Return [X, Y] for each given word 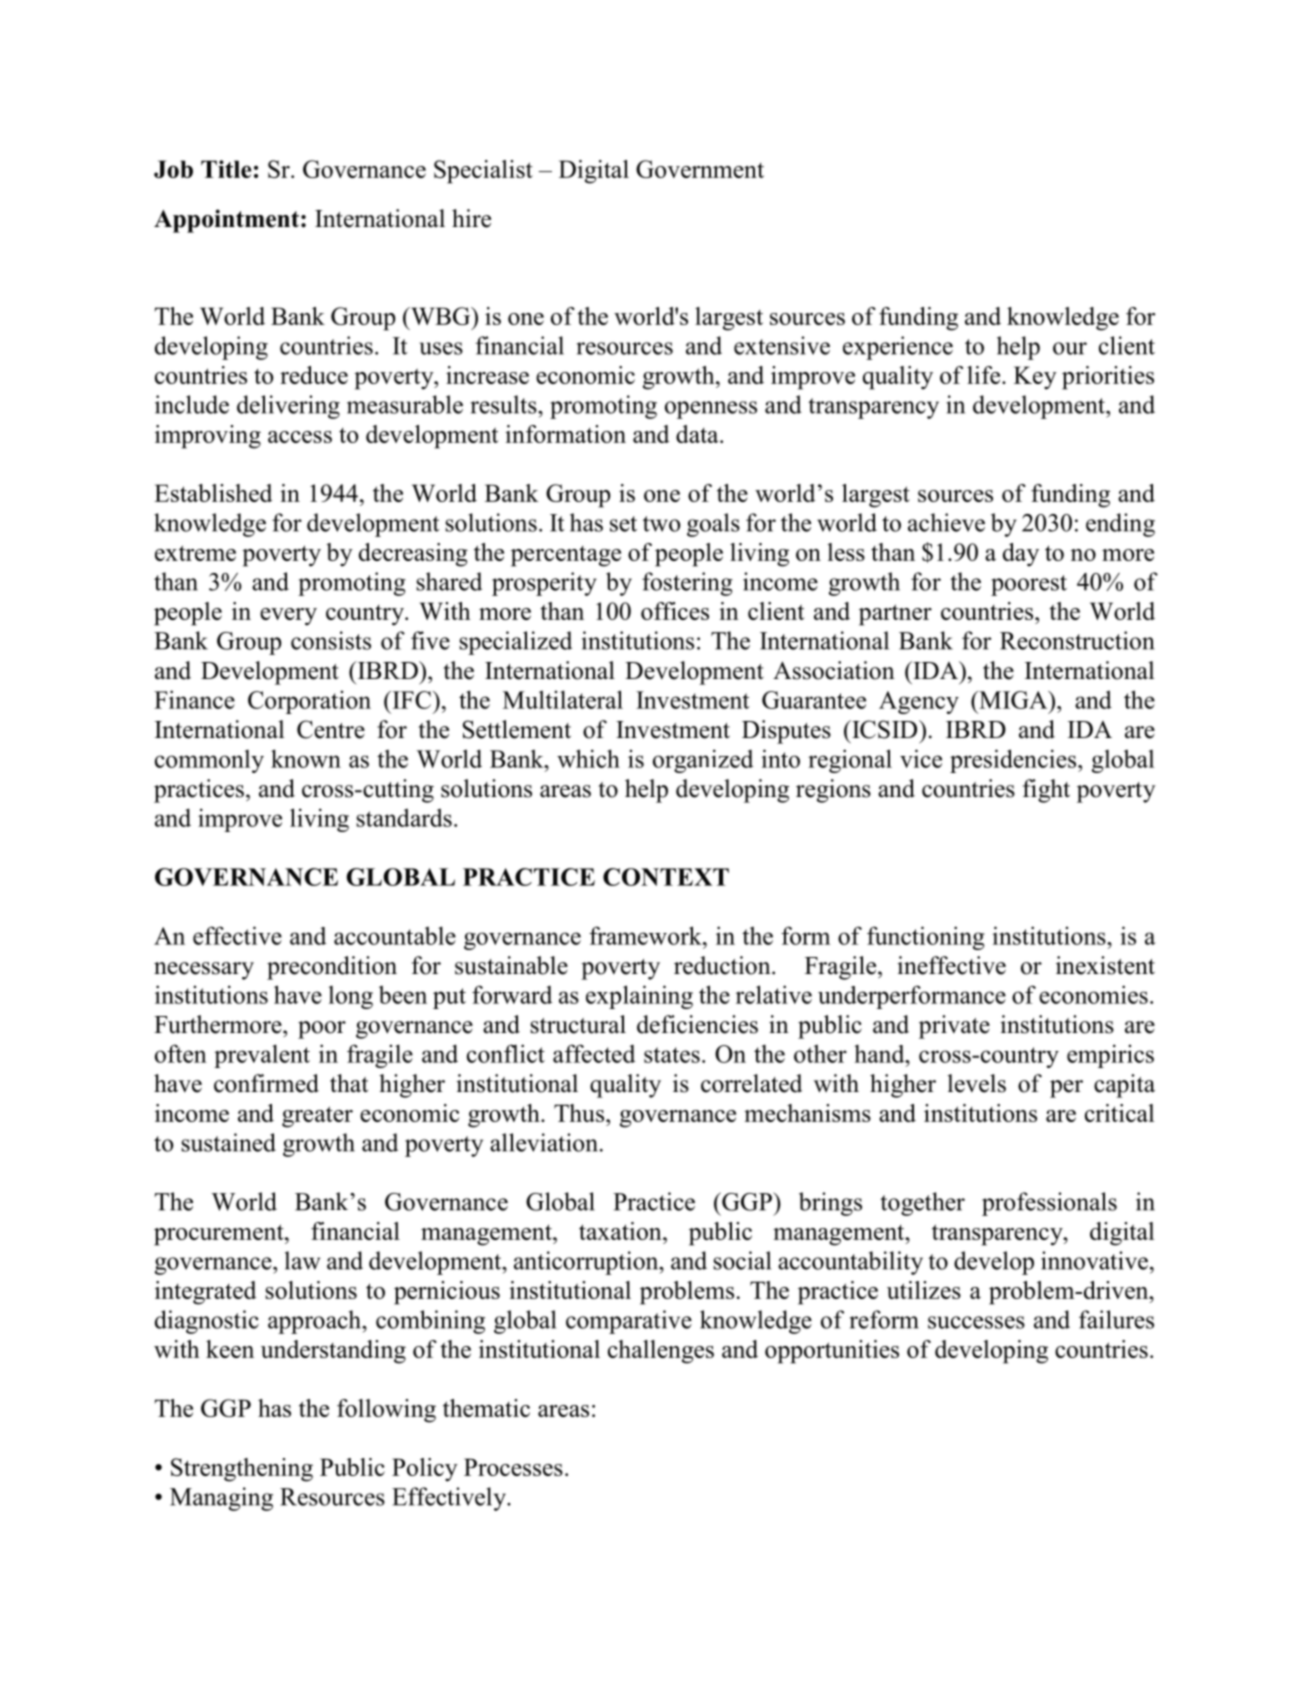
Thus [580, 1113]
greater [317, 1117]
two [661, 524]
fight [1046, 791]
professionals [1049, 1204]
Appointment [228, 221]
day [1021, 555]
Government [700, 169]
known [306, 758]
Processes [513, 1467]
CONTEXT [666, 877]
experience [898, 348]
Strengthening [242, 1470]
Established [213, 493]
